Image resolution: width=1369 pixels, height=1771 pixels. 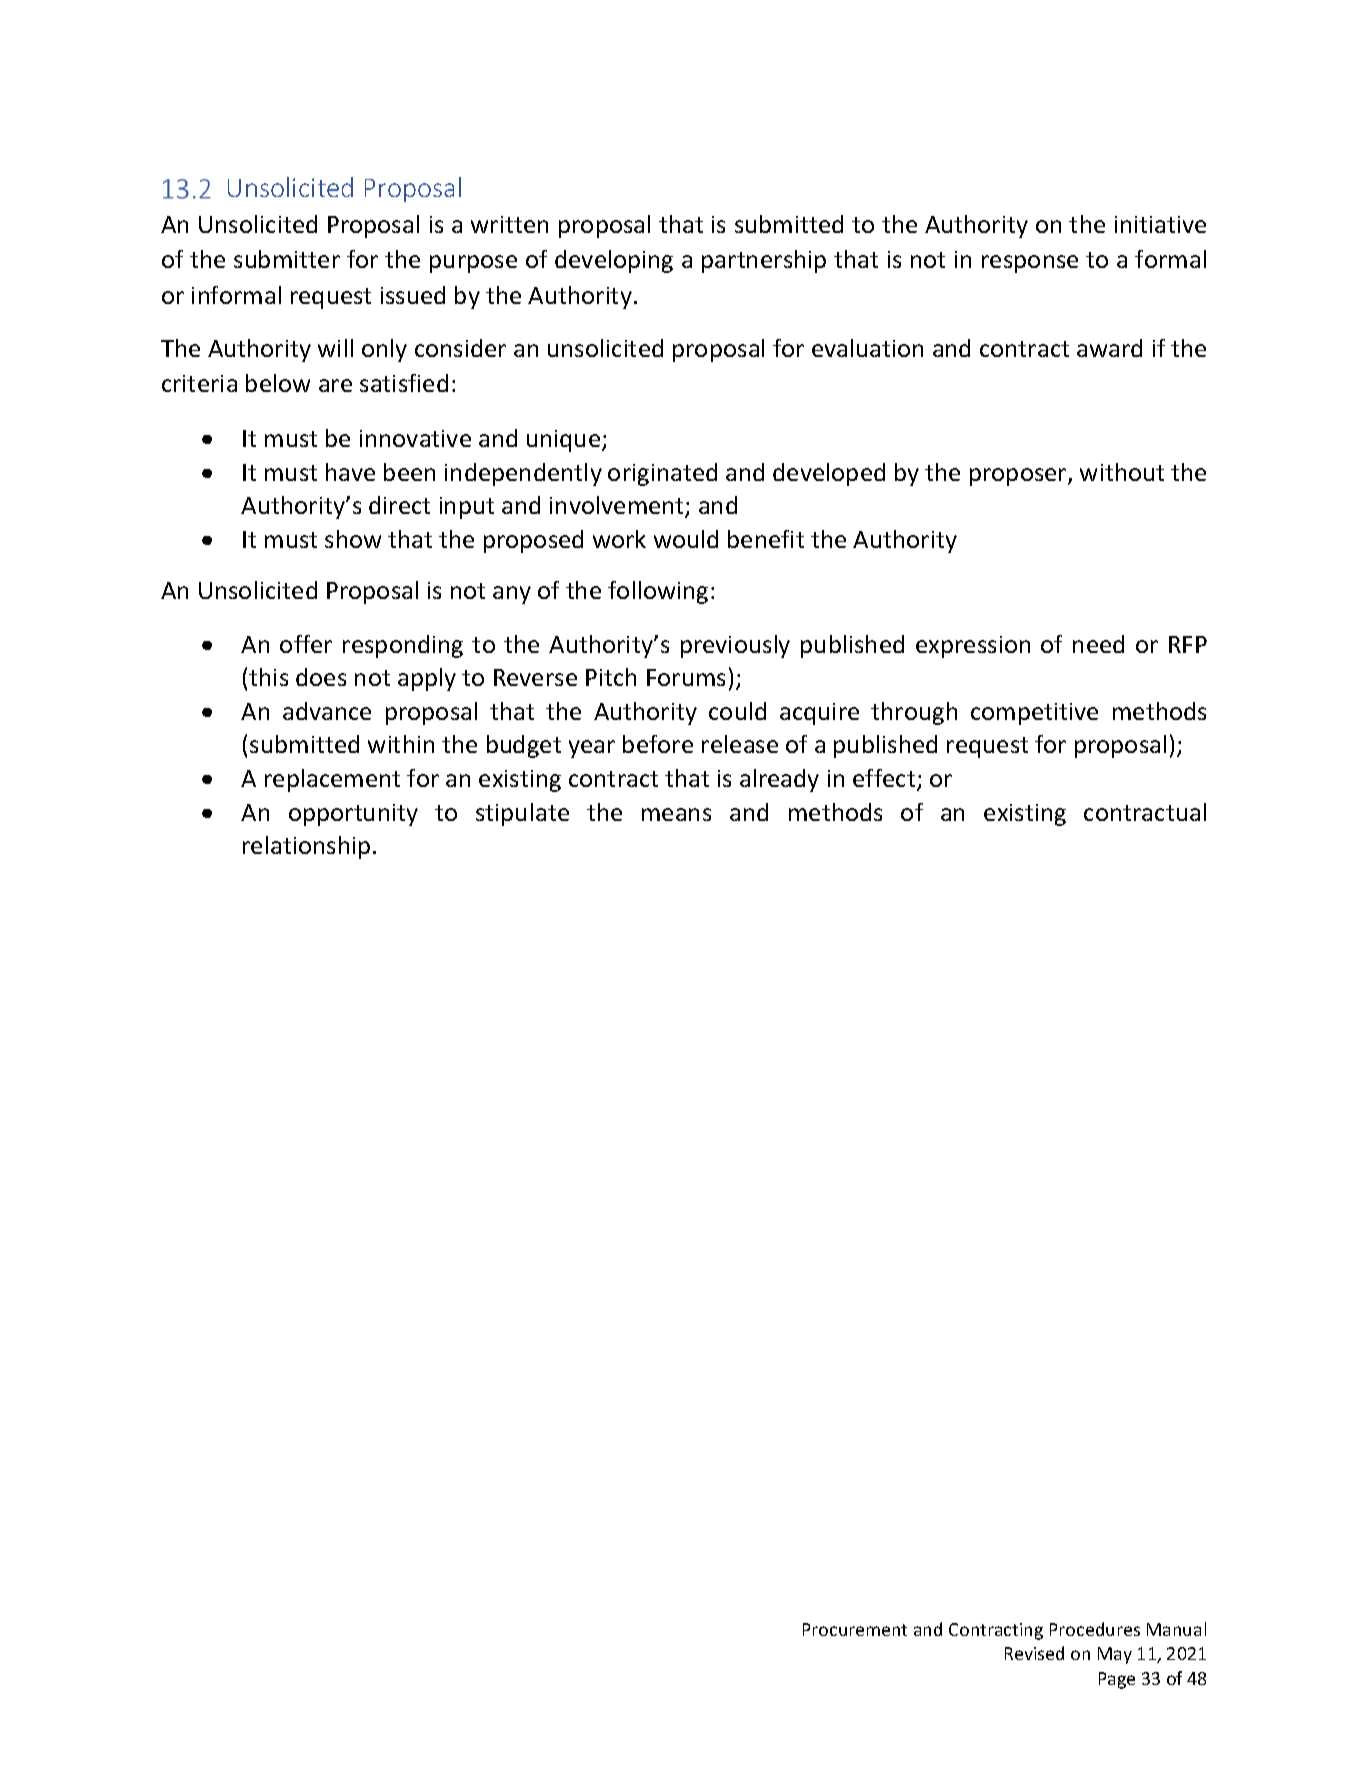 I want to click on Procedures, so click(x=1095, y=1629).
